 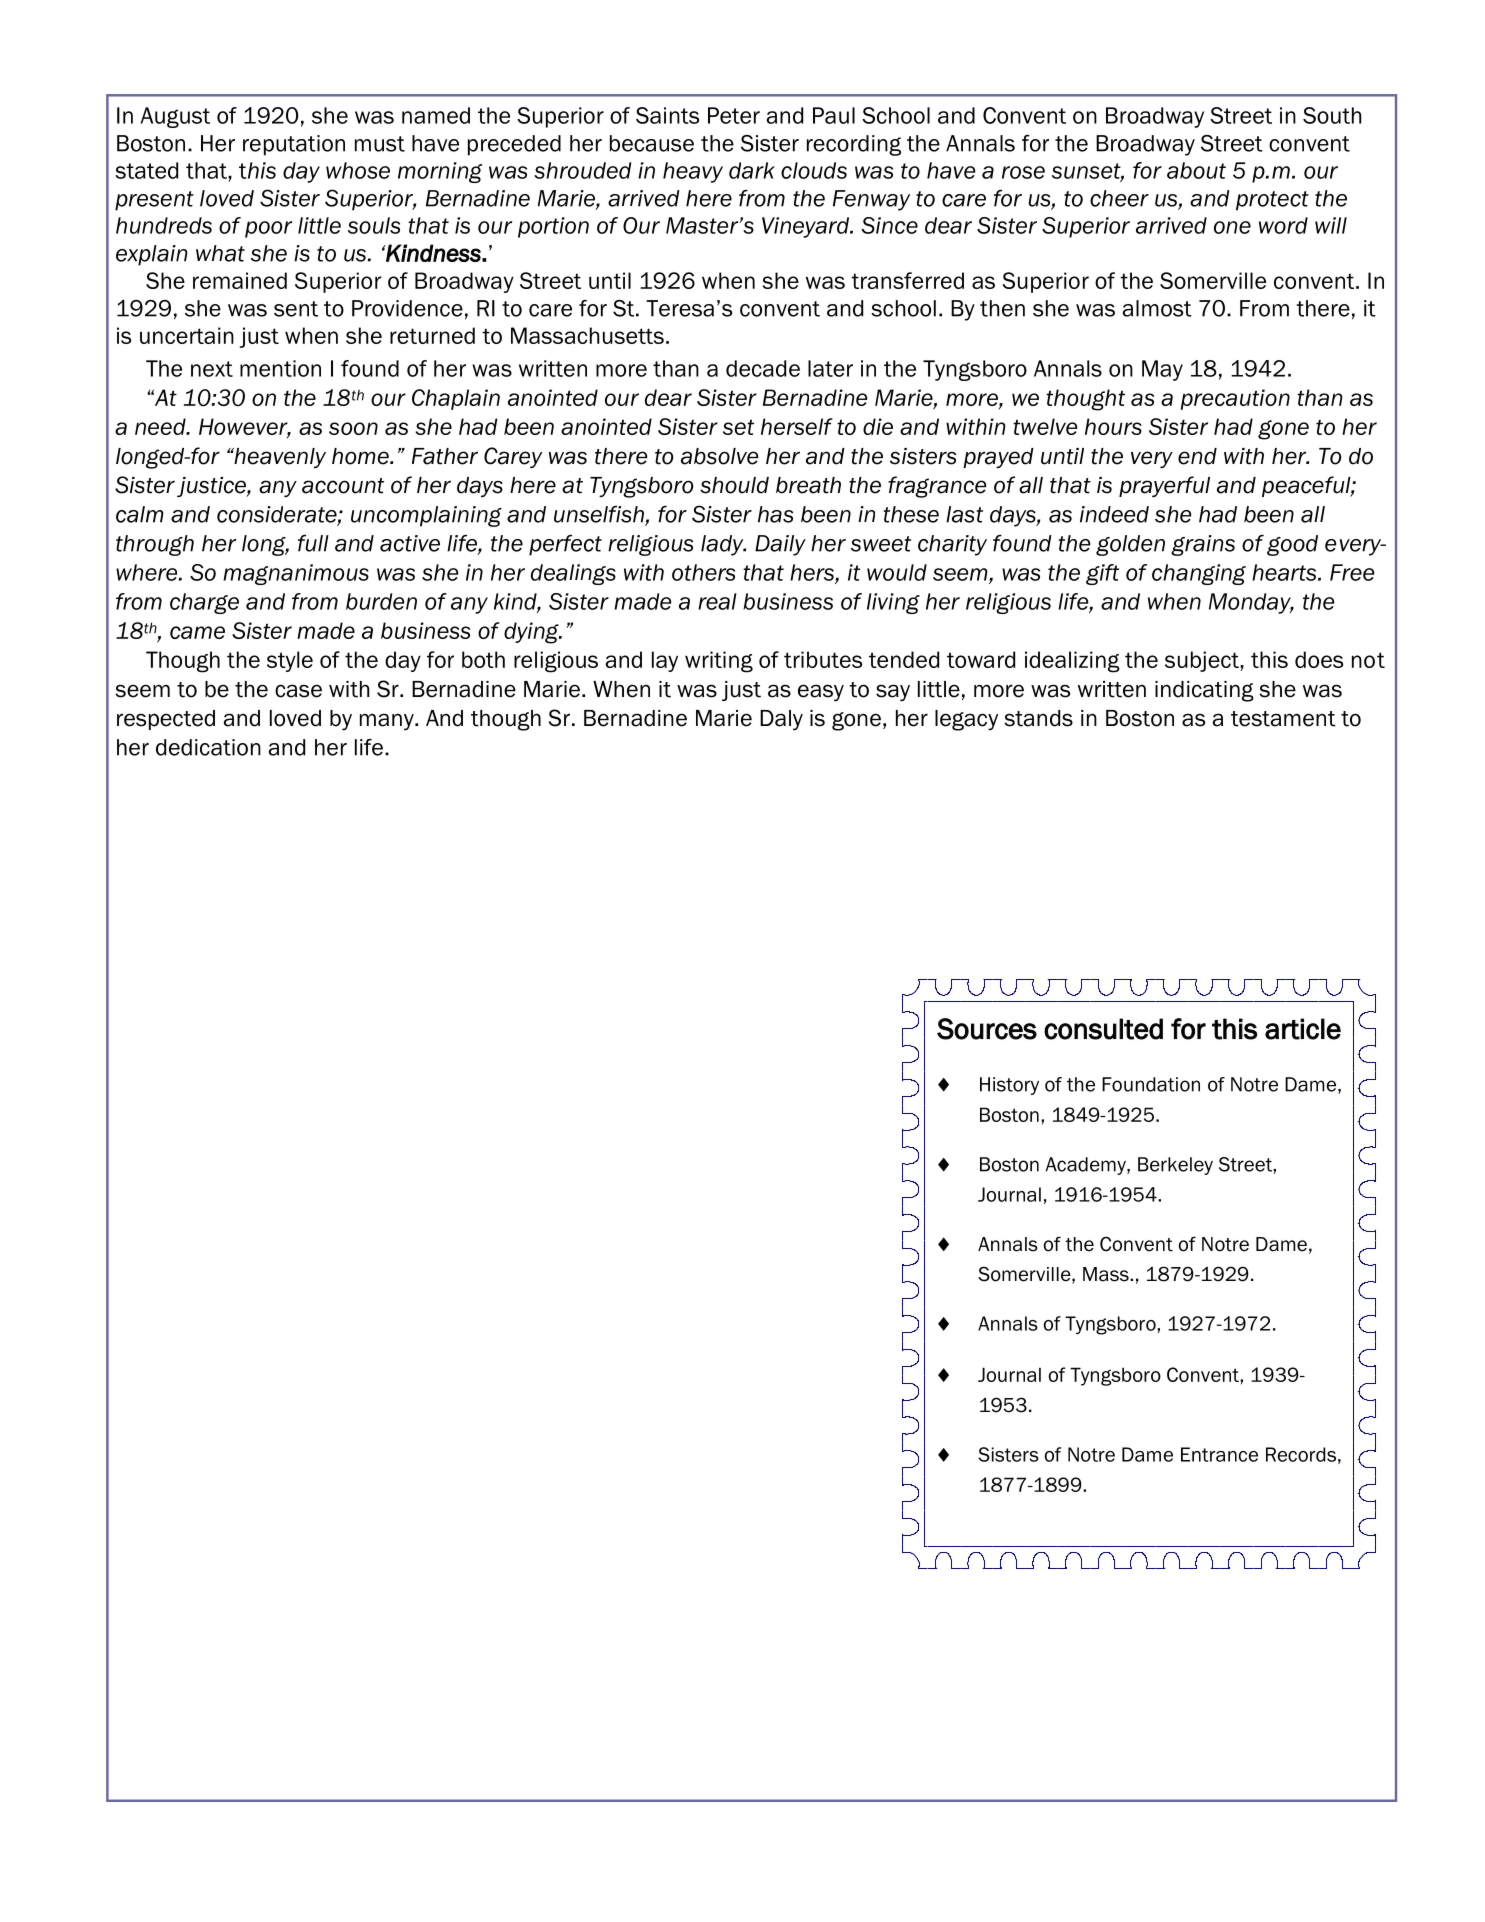 I want to click on about, so click(x=1196, y=170).
